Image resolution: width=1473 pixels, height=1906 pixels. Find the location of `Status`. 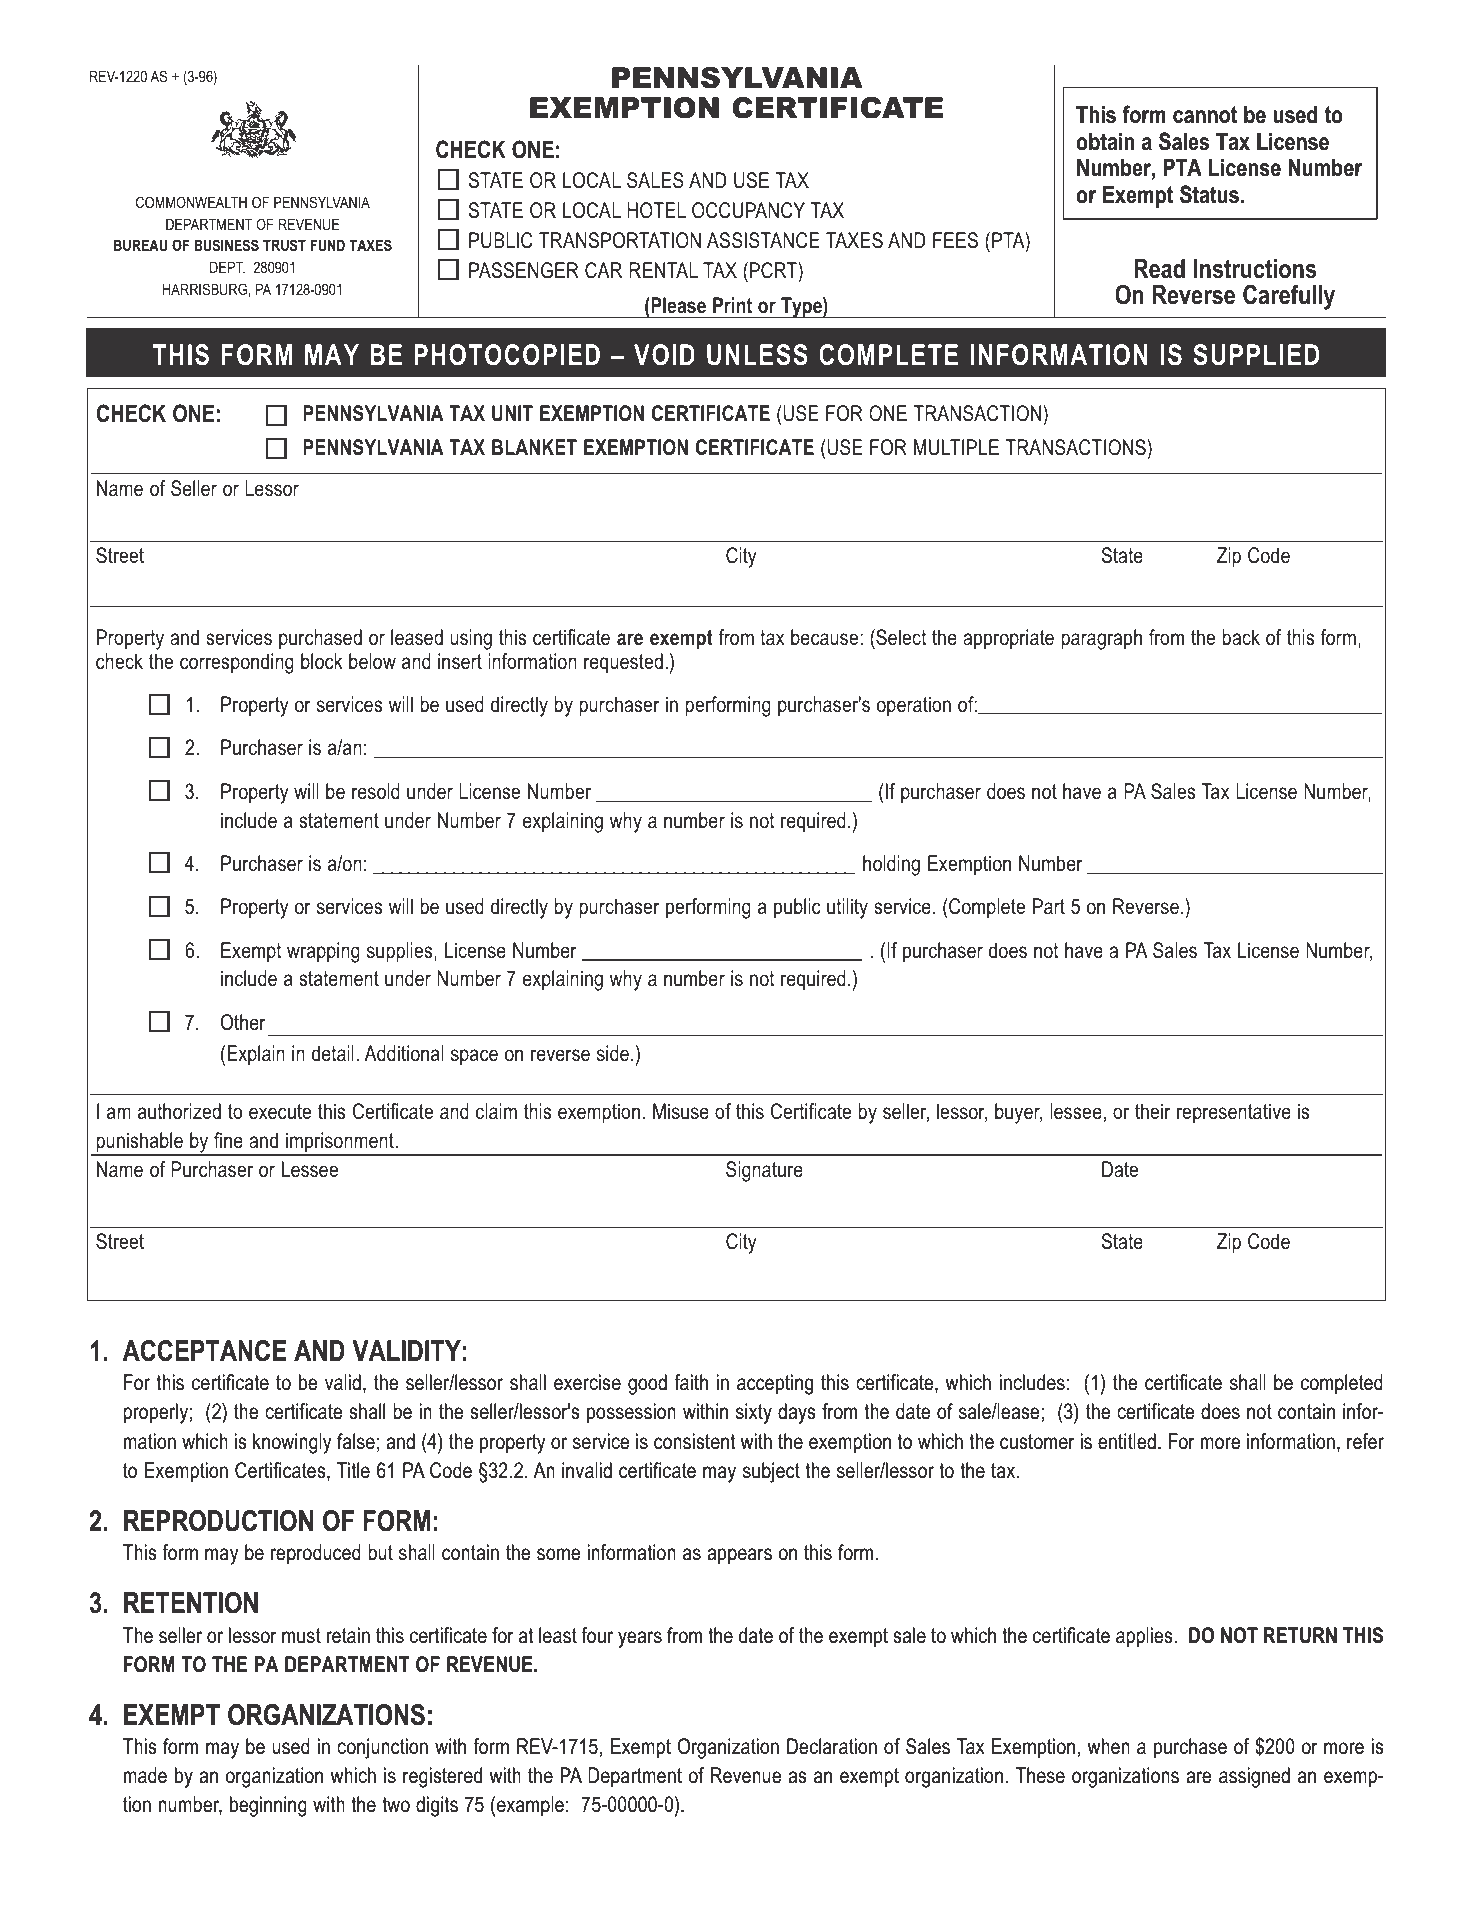

Status is located at coordinates (1209, 194).
